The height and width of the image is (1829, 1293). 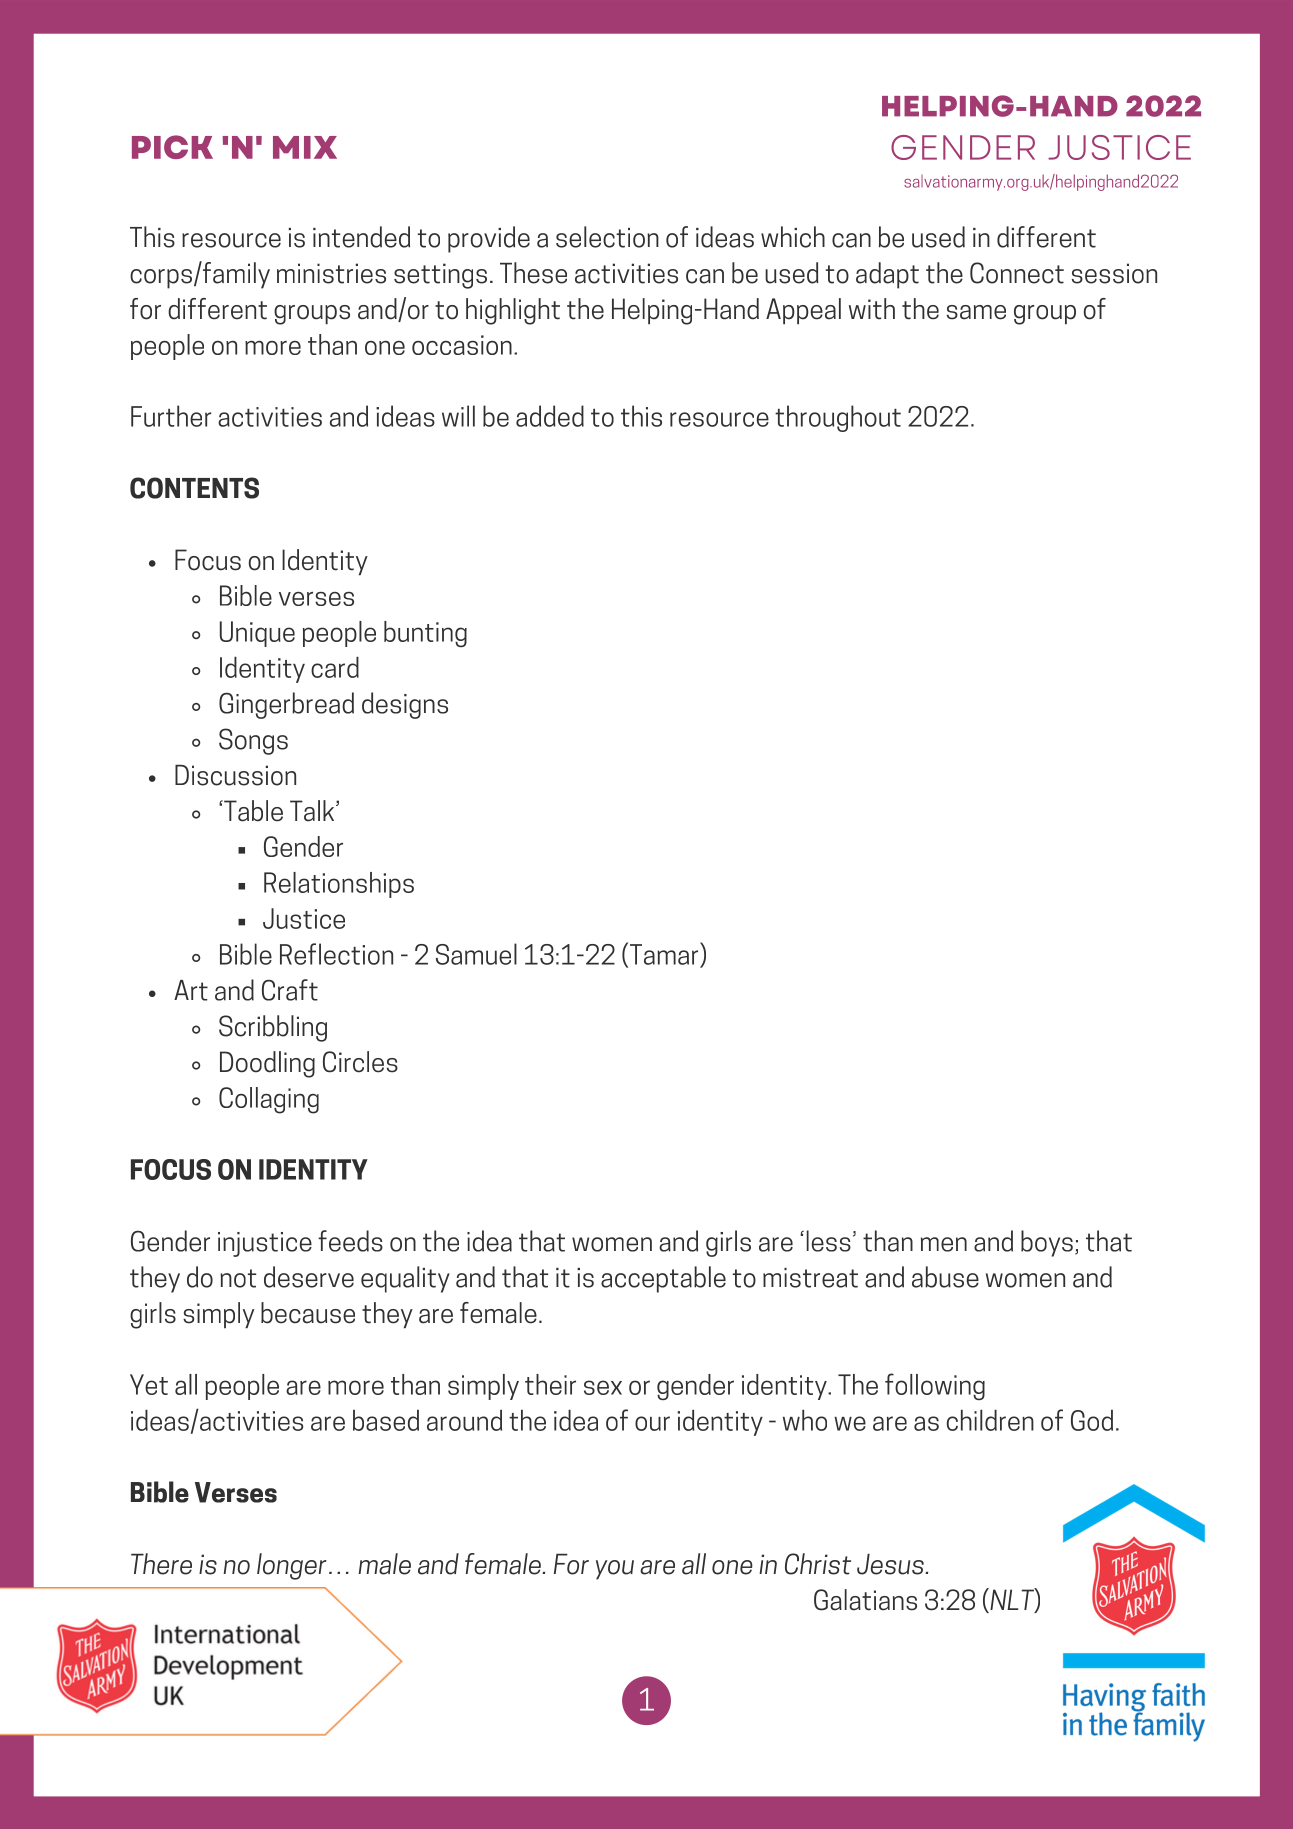 I want to click on longer, so click(x=292, y=1566).
